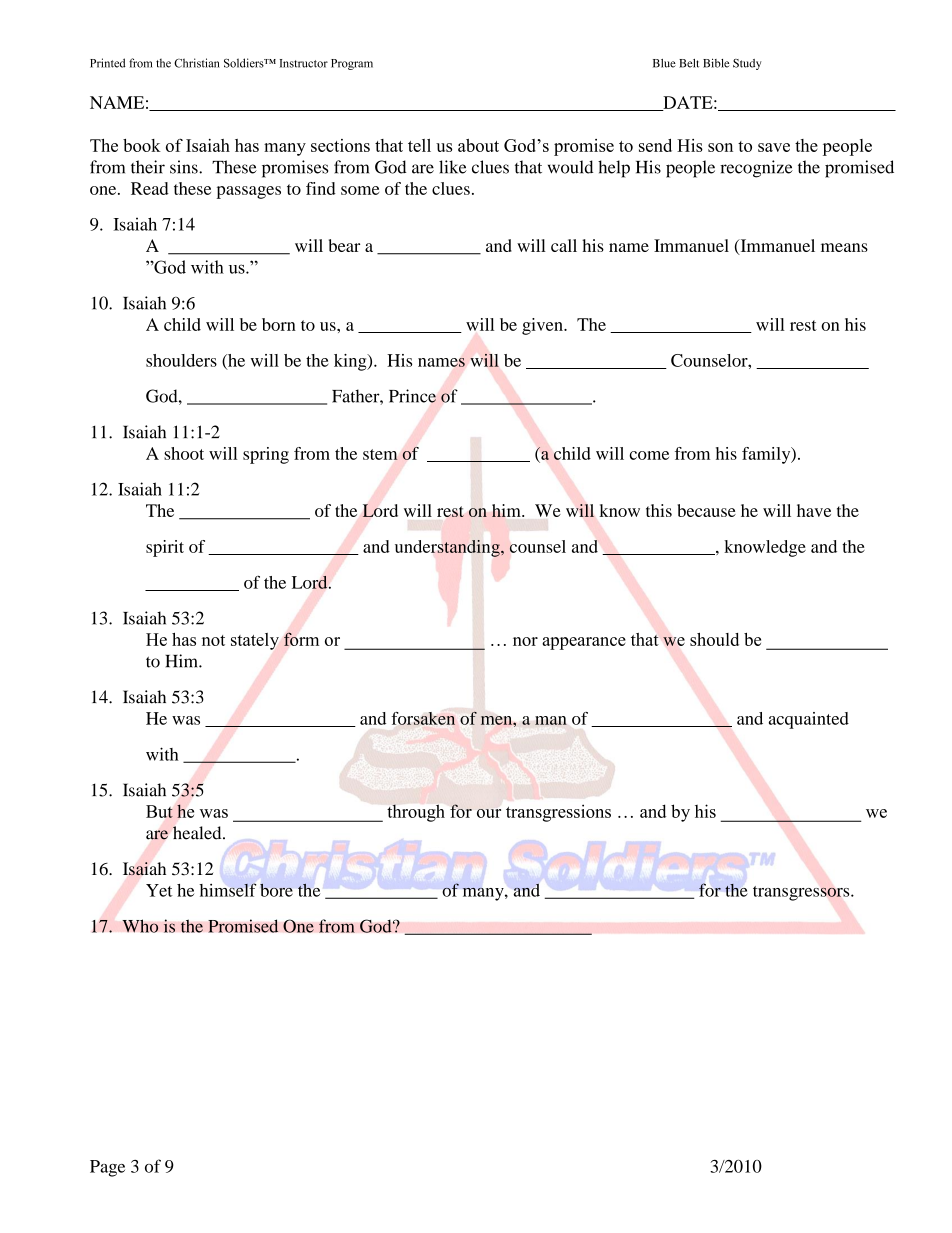 This document has width=952, height=1233. I want to click on bore, so click(276, 890).
